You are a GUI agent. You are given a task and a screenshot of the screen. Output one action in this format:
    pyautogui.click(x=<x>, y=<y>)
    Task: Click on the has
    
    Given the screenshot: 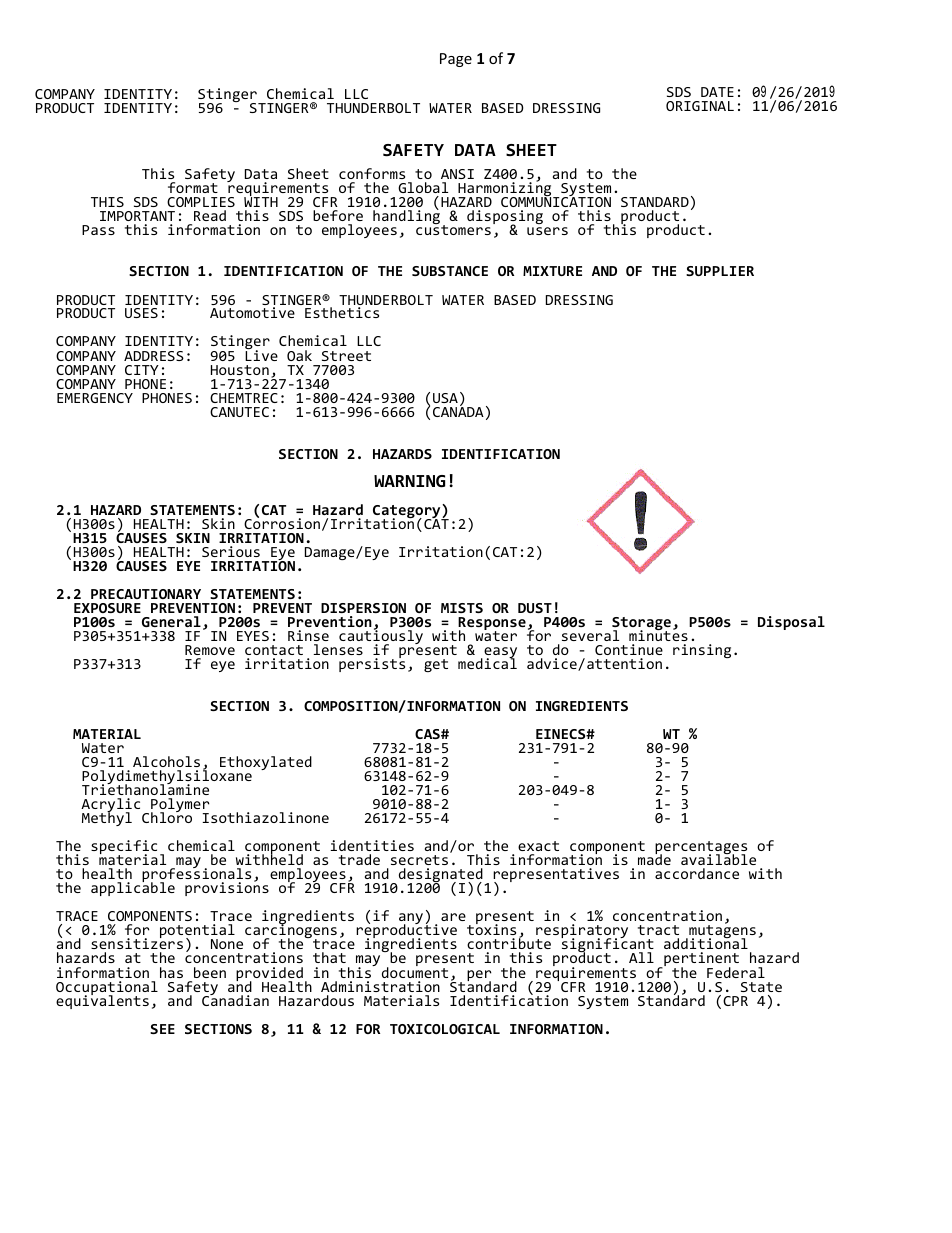 What is the action you would take?
    pyautogui.click(x=171, y=972)
